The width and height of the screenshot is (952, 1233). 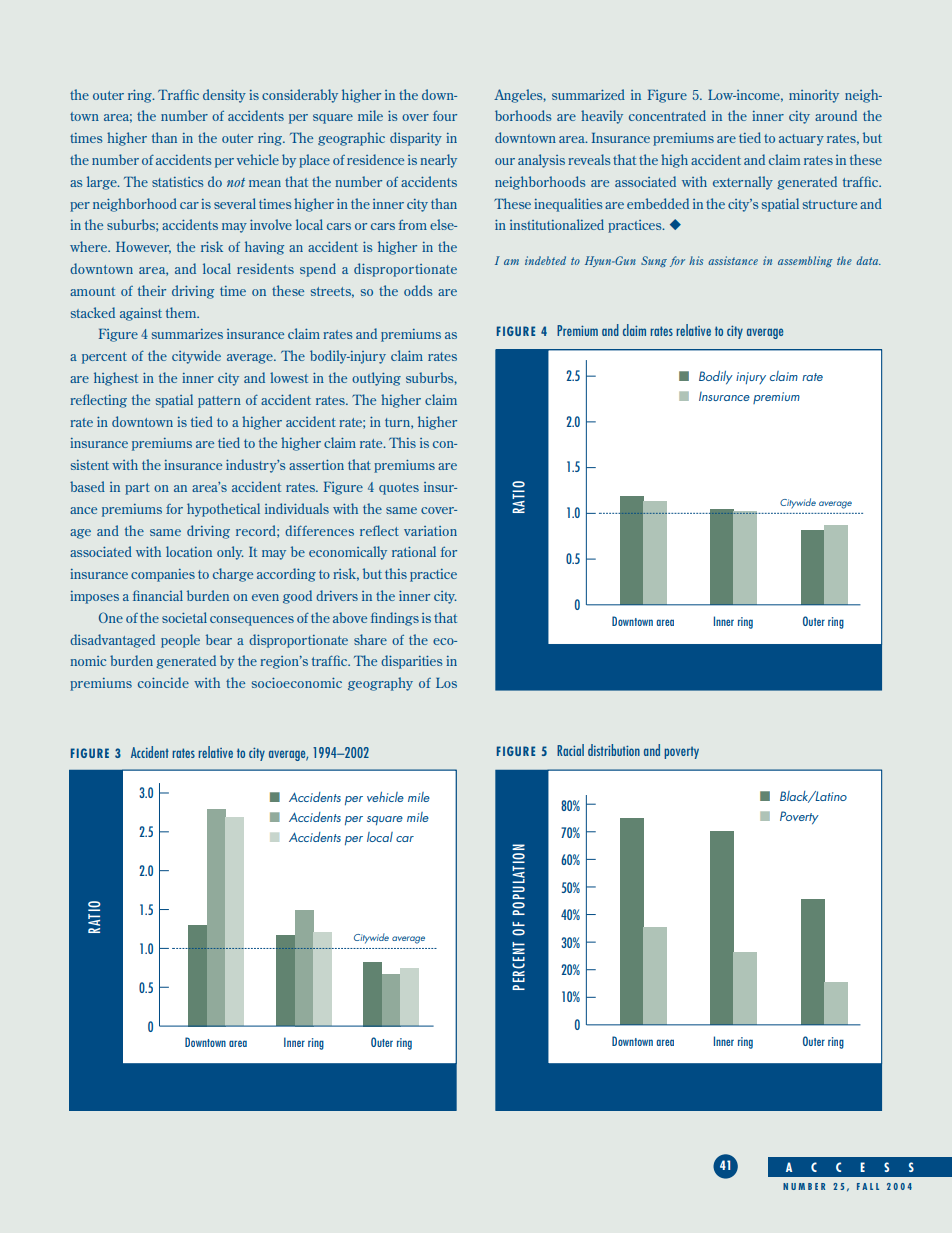 I want to click on FALL, so click(x=868, y=1186).
